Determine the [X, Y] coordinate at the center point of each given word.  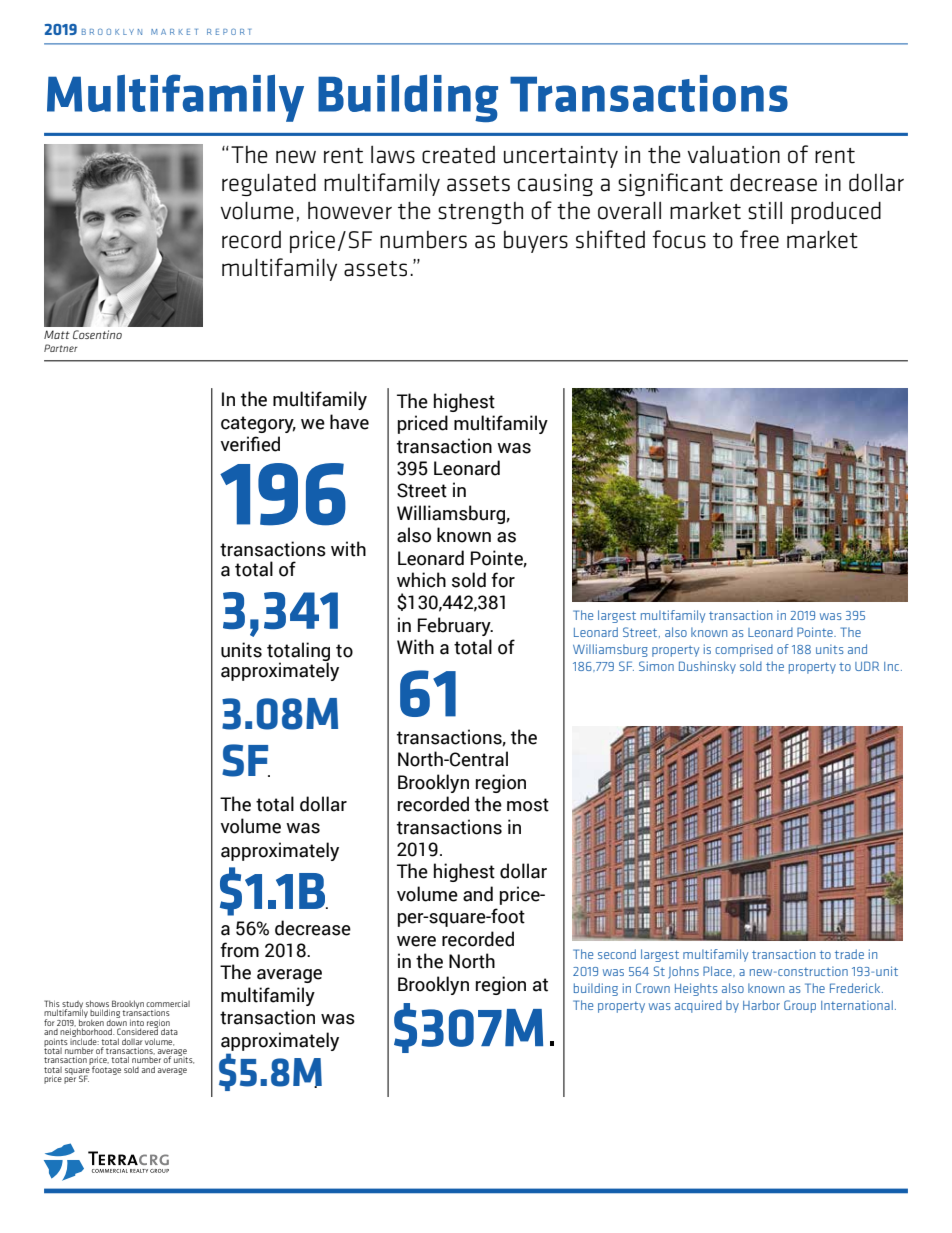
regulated [269, 184]
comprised [744, 650]
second [617, 954]
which [421, 580]
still [765, 210]
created [458, 155]
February [455, 626]
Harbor [761, 1005]
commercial [168, 1003]
